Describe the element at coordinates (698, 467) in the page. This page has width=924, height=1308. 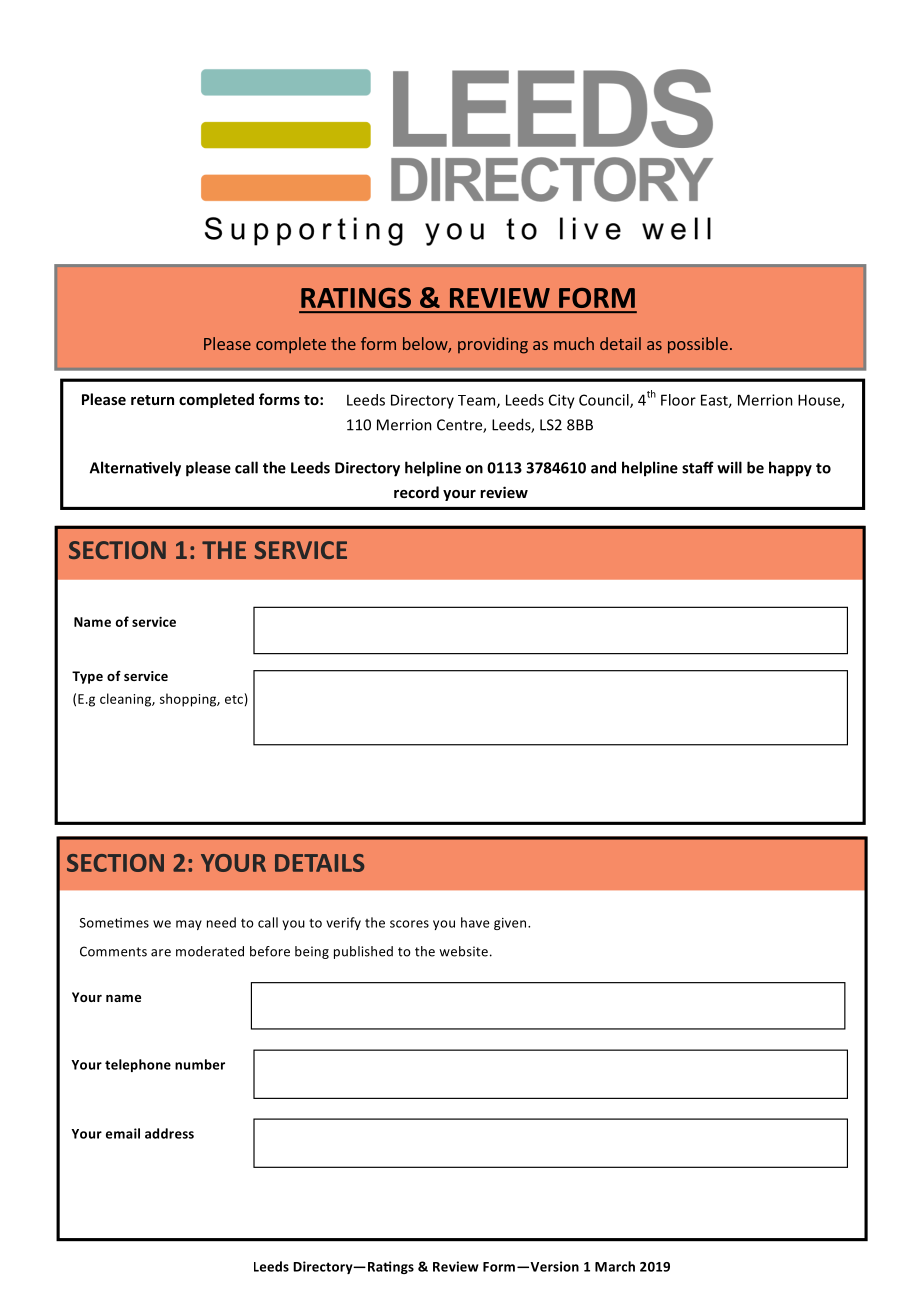
I see `staff` at that location.
